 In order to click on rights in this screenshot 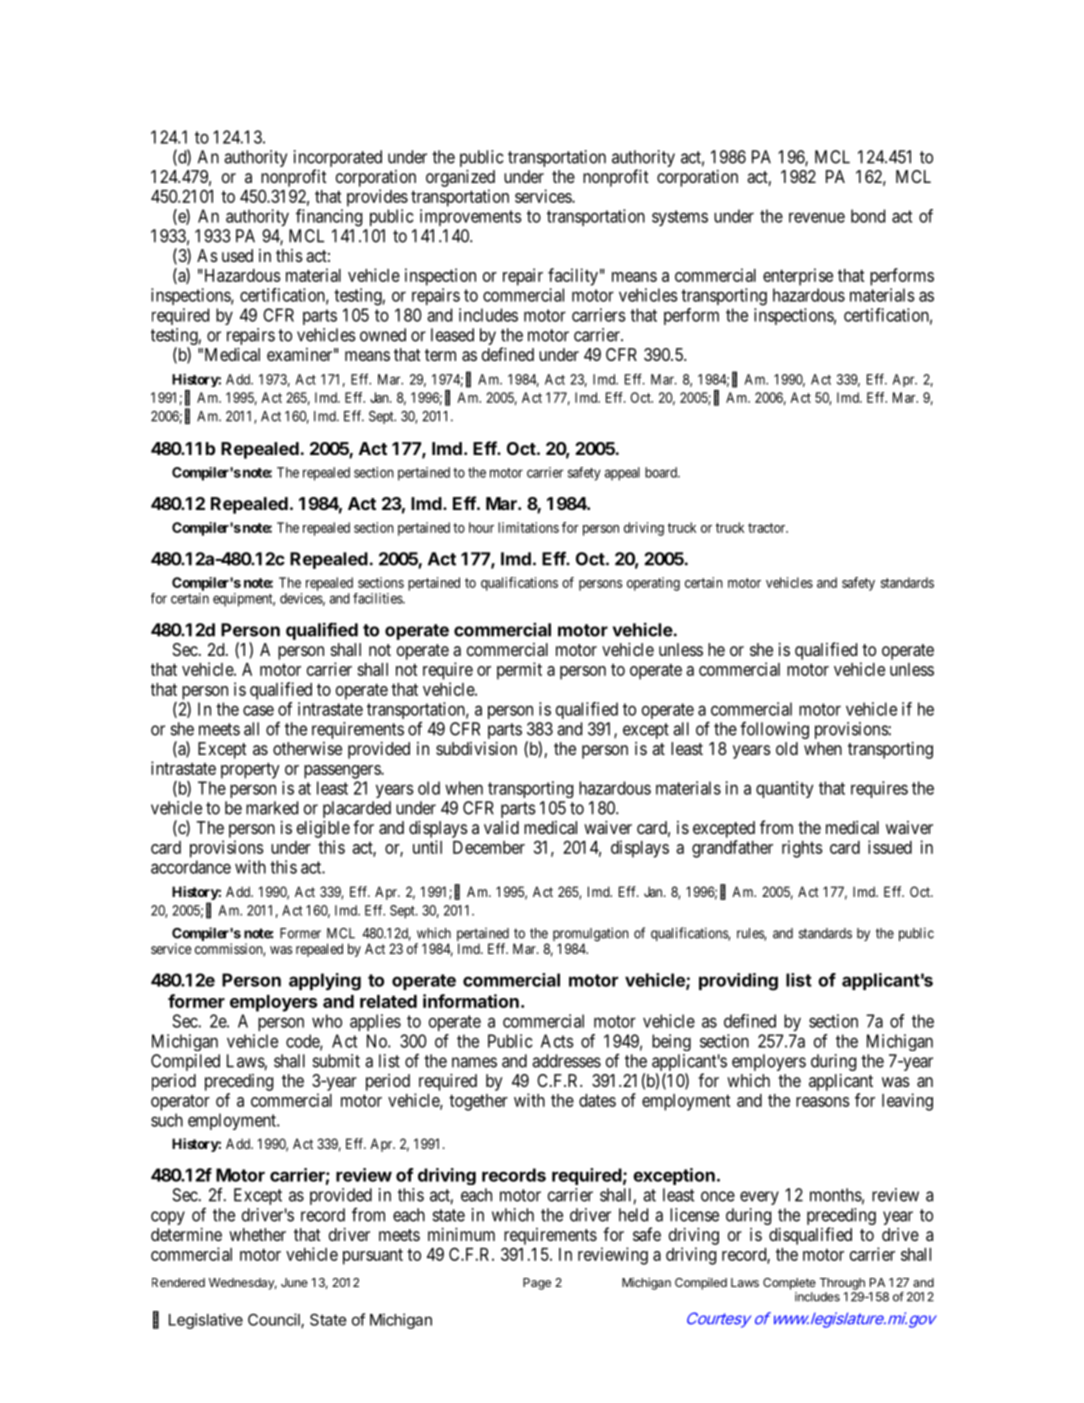, I will do `click(802, 849)`.
